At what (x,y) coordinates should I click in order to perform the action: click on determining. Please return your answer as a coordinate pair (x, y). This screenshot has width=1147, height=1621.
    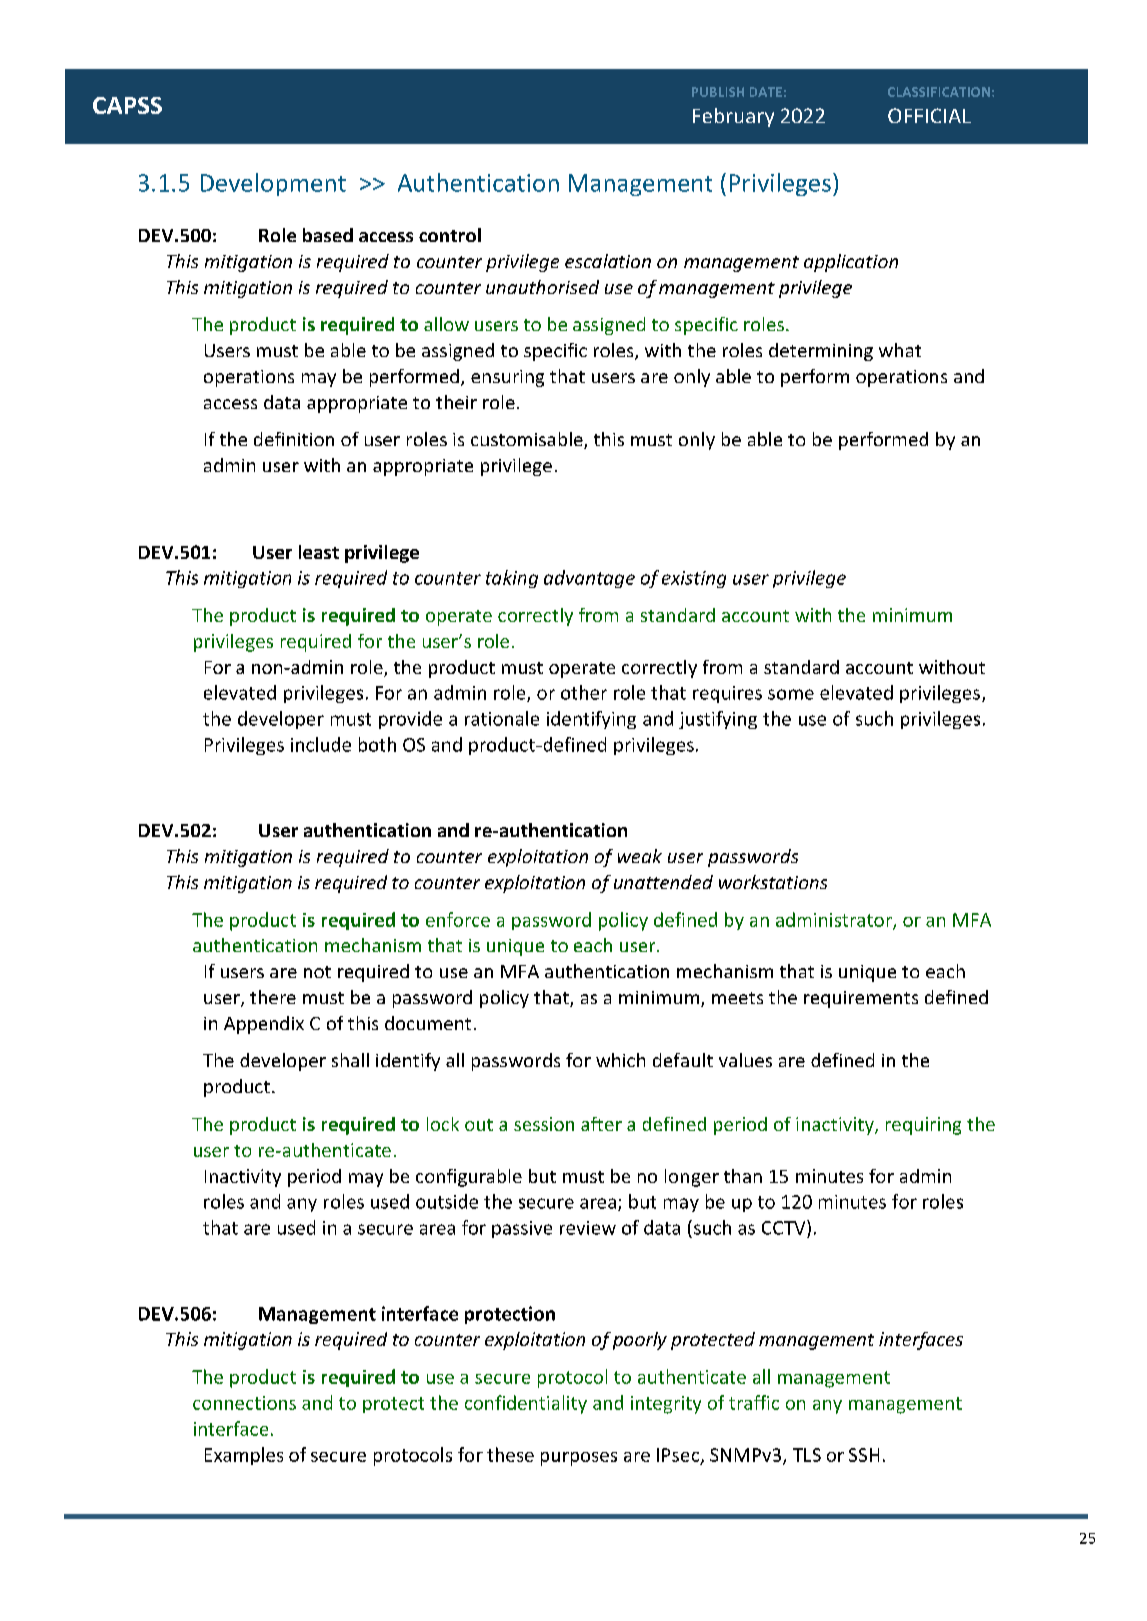
    Looking at the image, I should click on (821, 352).
